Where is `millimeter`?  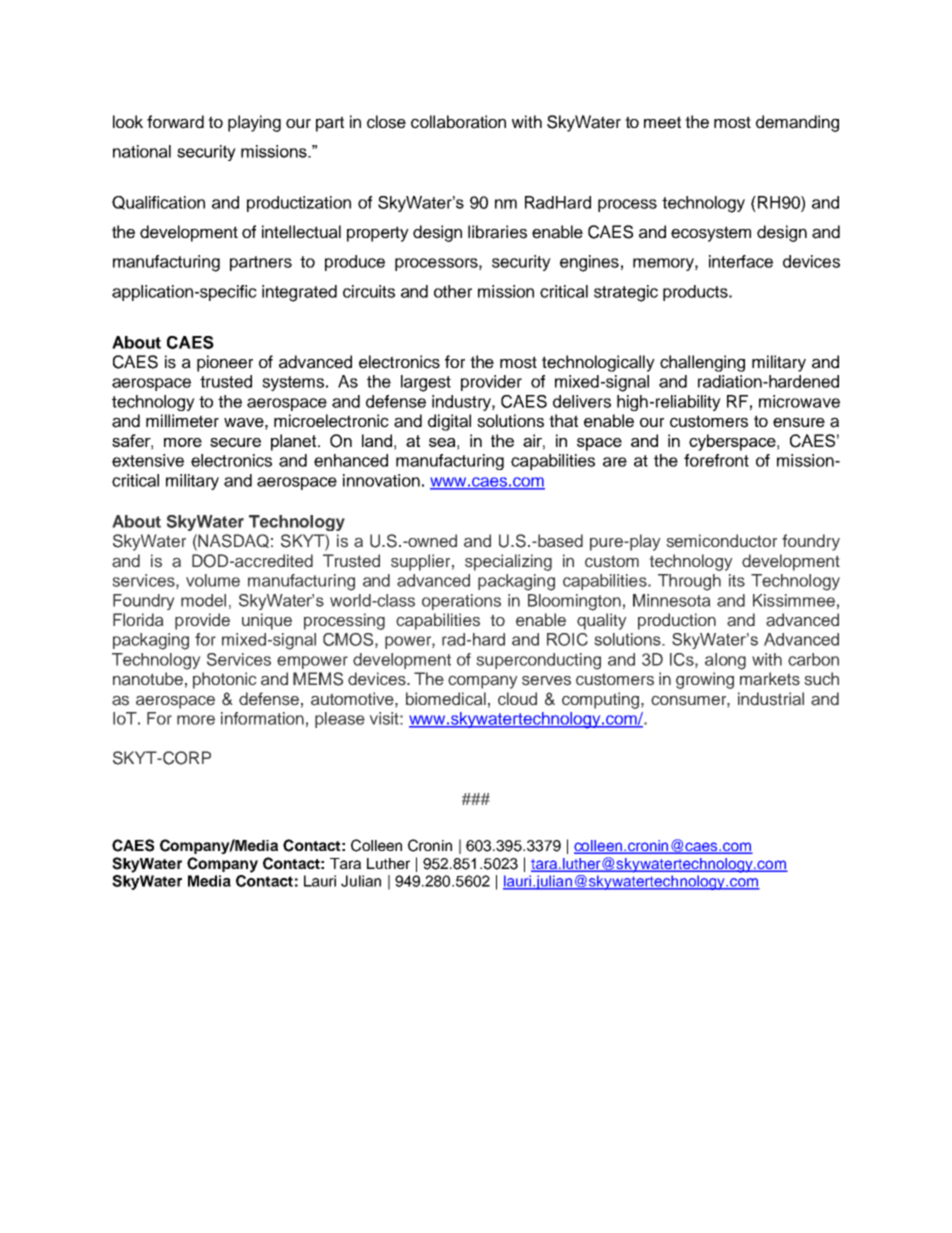 millimeter is located at coordinates (182, 421).
